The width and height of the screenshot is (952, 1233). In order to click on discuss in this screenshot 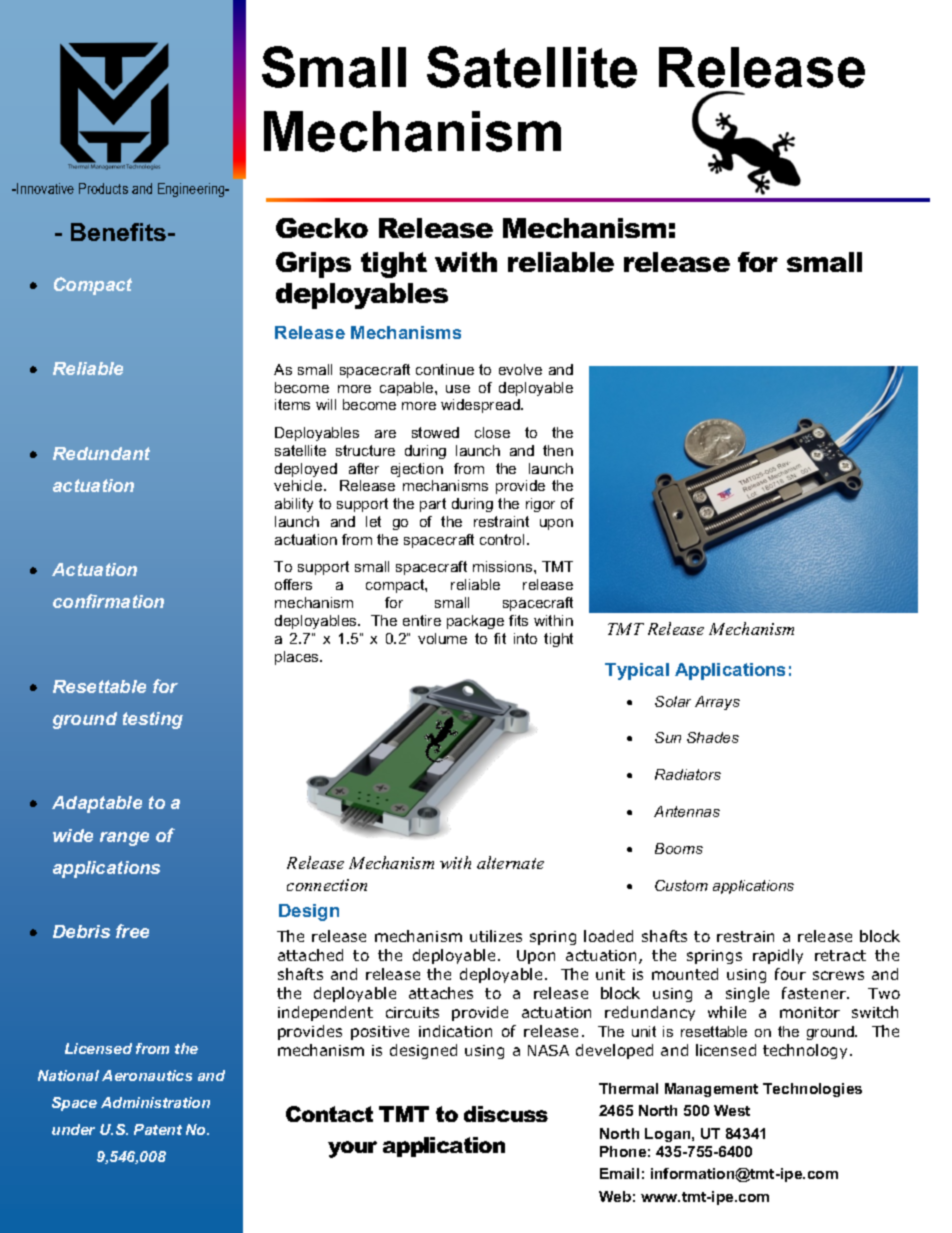, I will do `click(506, 1114)`.
